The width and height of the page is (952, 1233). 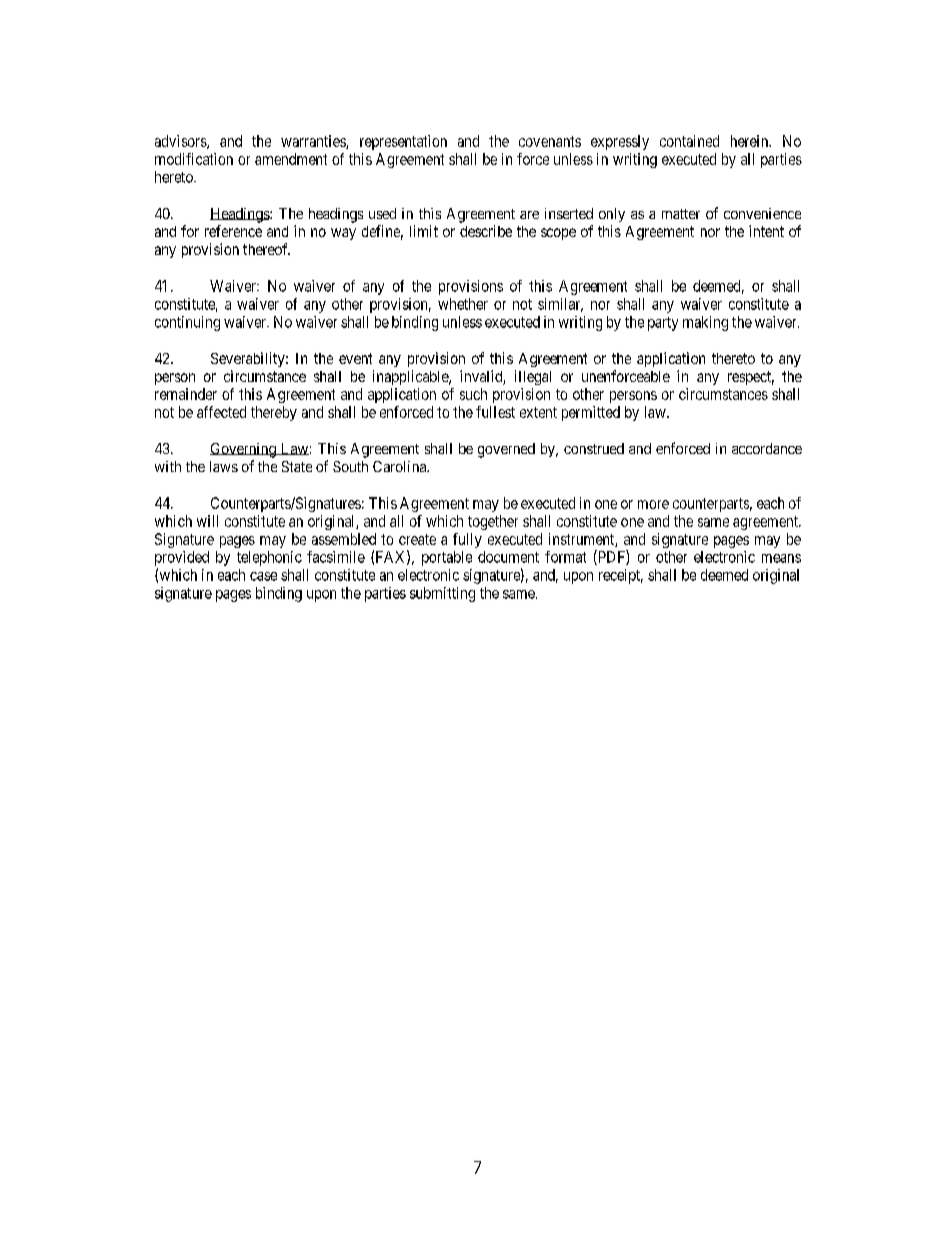 What do you see at coordinates (224, 466) in the page?
I see `laws` at bounding box center [224, 466].
